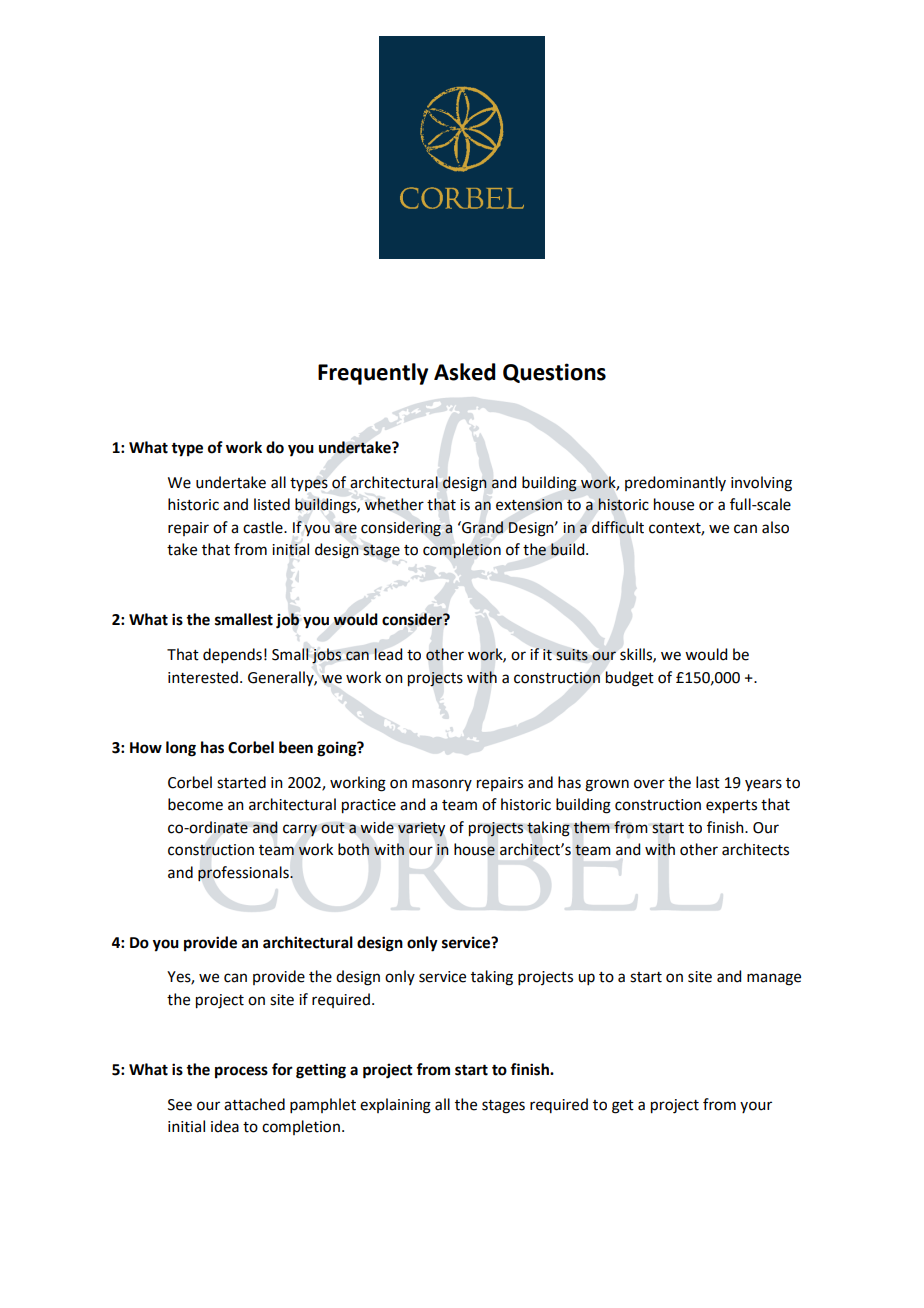  What do you see at coordinates (554, 373) in the screenshot?
I see `Questions` at bounding box center [554, 373].
